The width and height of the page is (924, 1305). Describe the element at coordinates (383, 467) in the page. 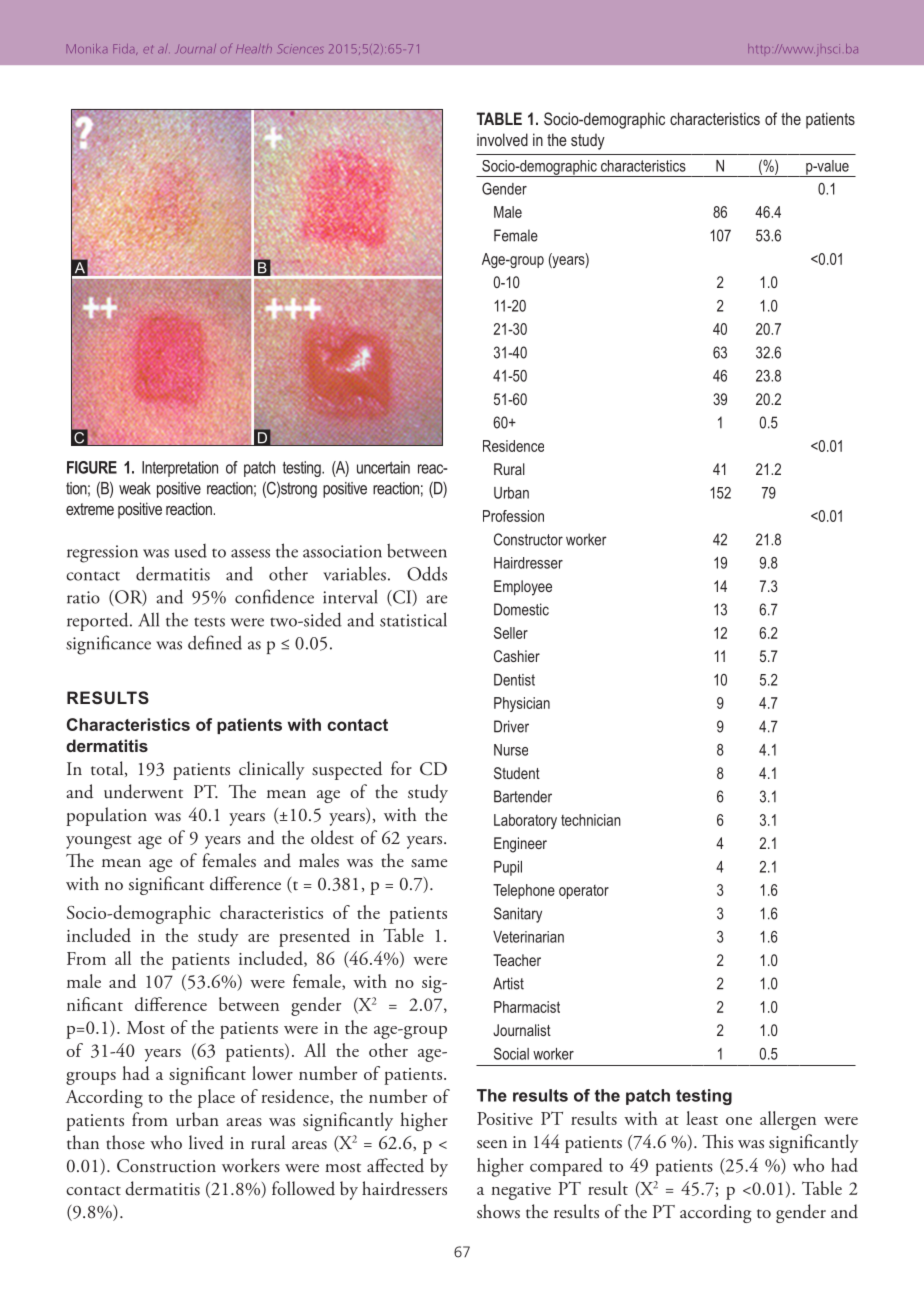

I see `uncertain` at that location.
